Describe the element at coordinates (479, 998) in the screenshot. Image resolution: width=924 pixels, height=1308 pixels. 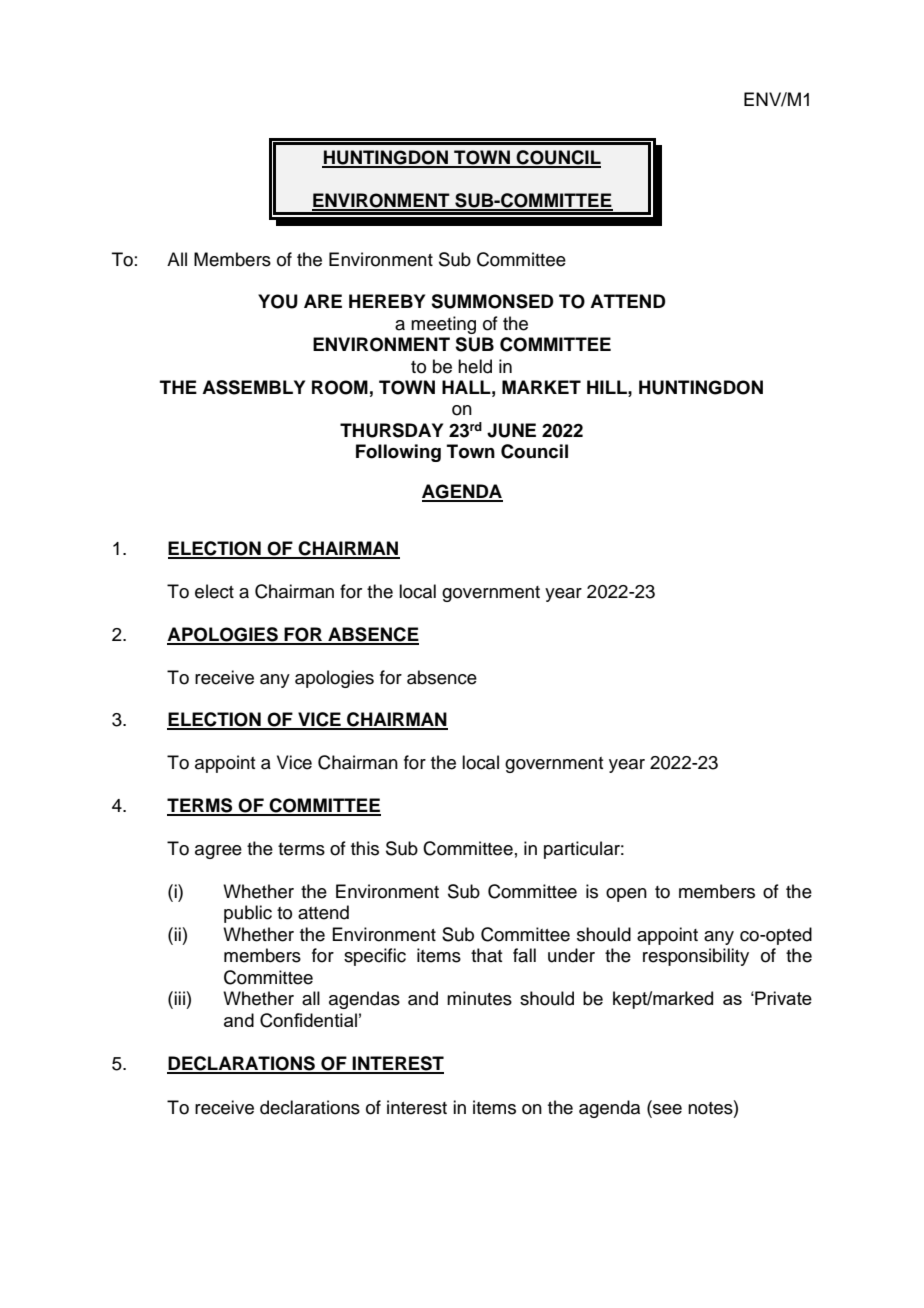
I see `minutes` at that location.
